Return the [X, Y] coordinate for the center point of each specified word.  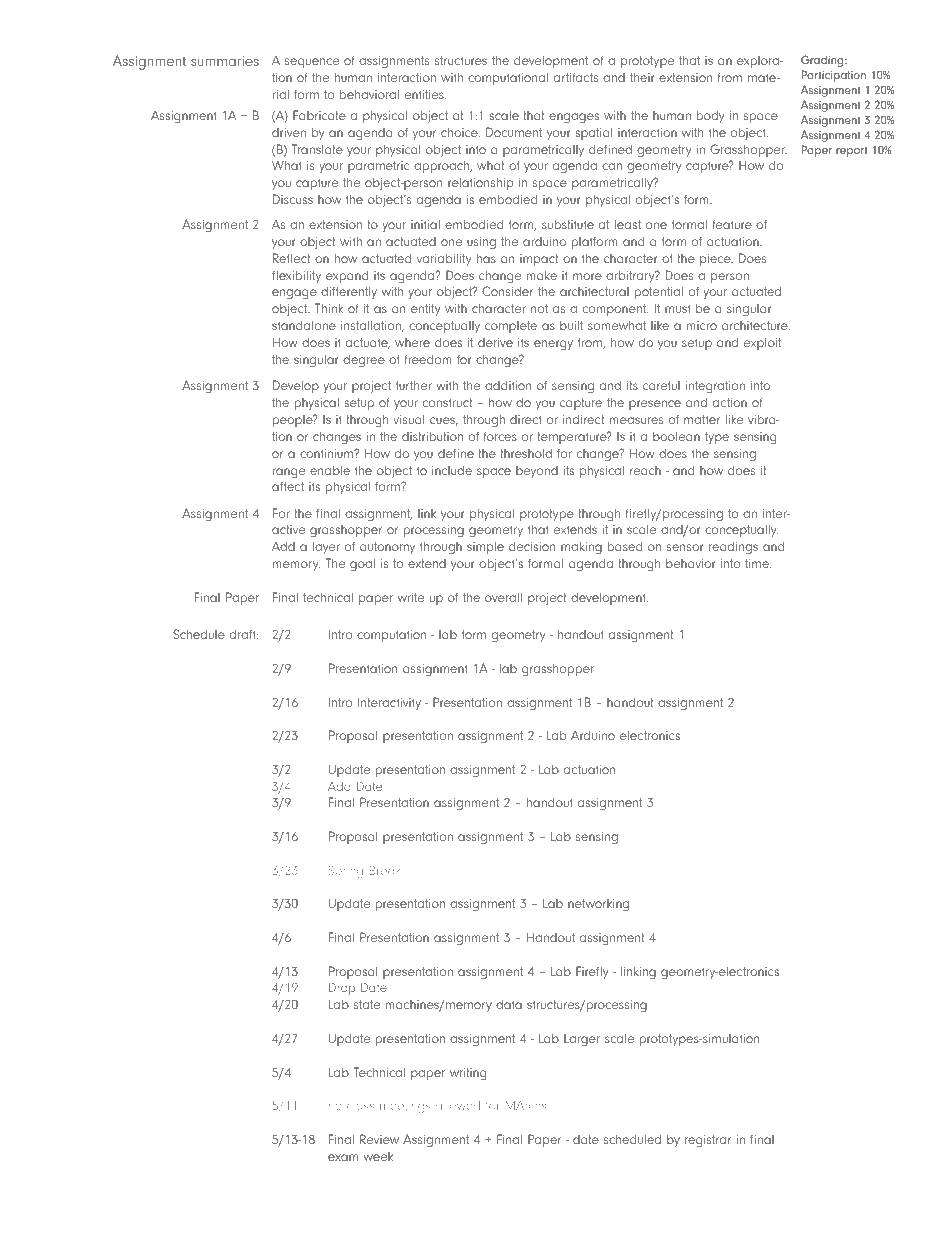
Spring [345, 872]
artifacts [576, 77]
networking [598, 905]
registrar [708, 1141]
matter [702, 419]
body [710, 116]
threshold [526, 453]
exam [343, 1157]
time [758, 563]
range [289, 473]
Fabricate [319, 115]
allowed [458, 1105]
